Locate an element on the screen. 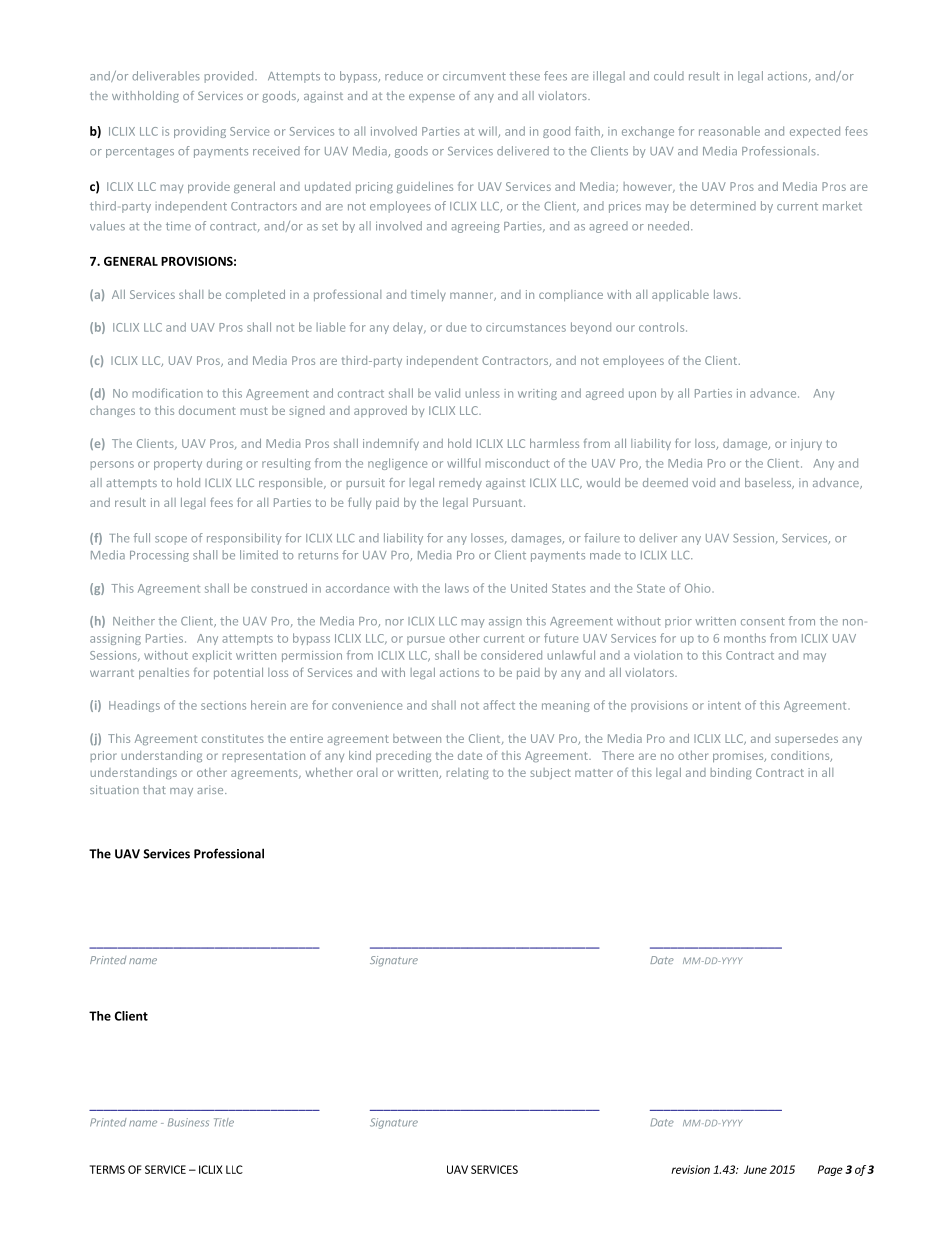  unless is located at coordinates (482, 393).
